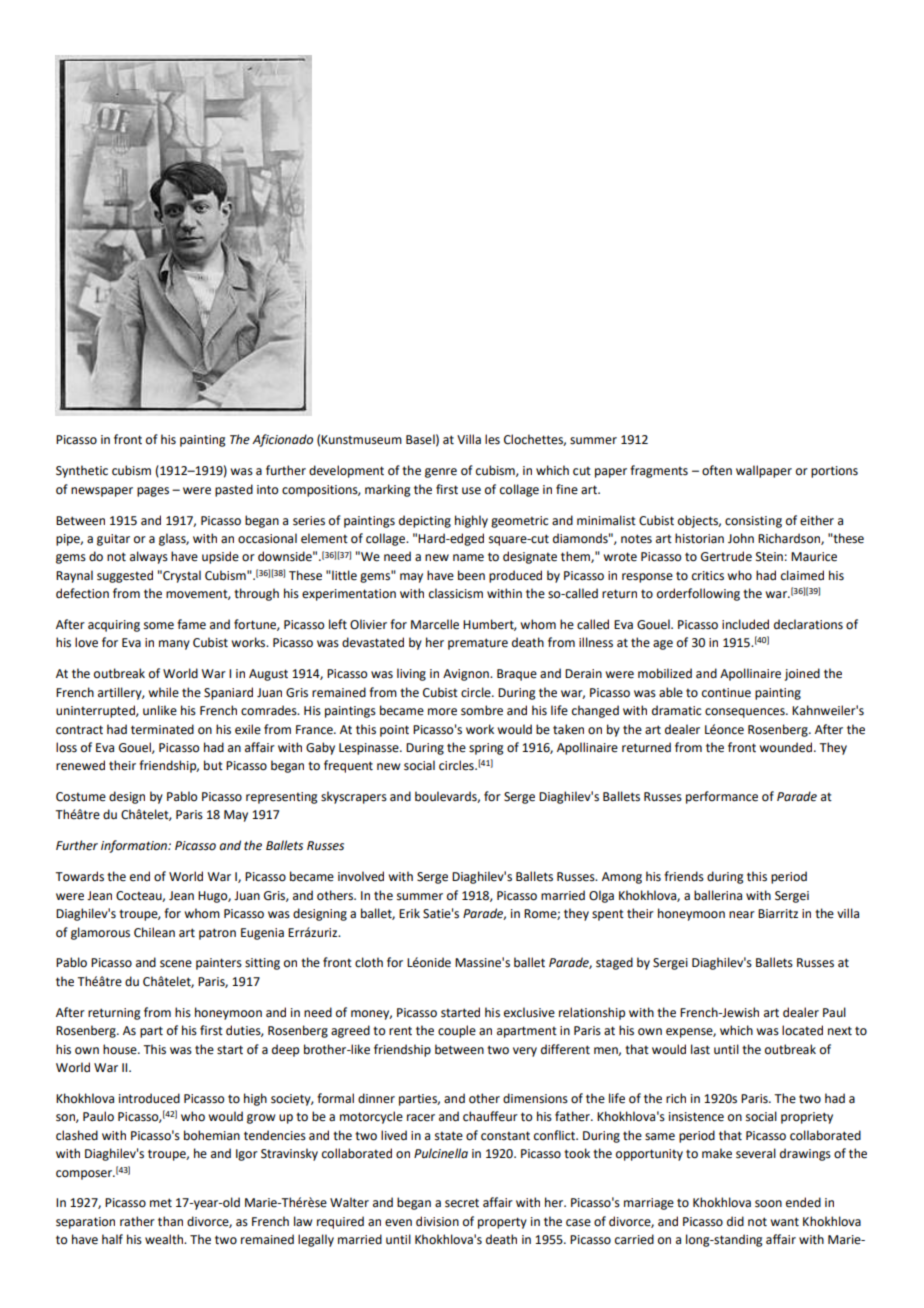 This page has height=1308, width=924. What do you see at coordinates (745, 624) in the page?
I see `included` at bounding box center [745, 624].
